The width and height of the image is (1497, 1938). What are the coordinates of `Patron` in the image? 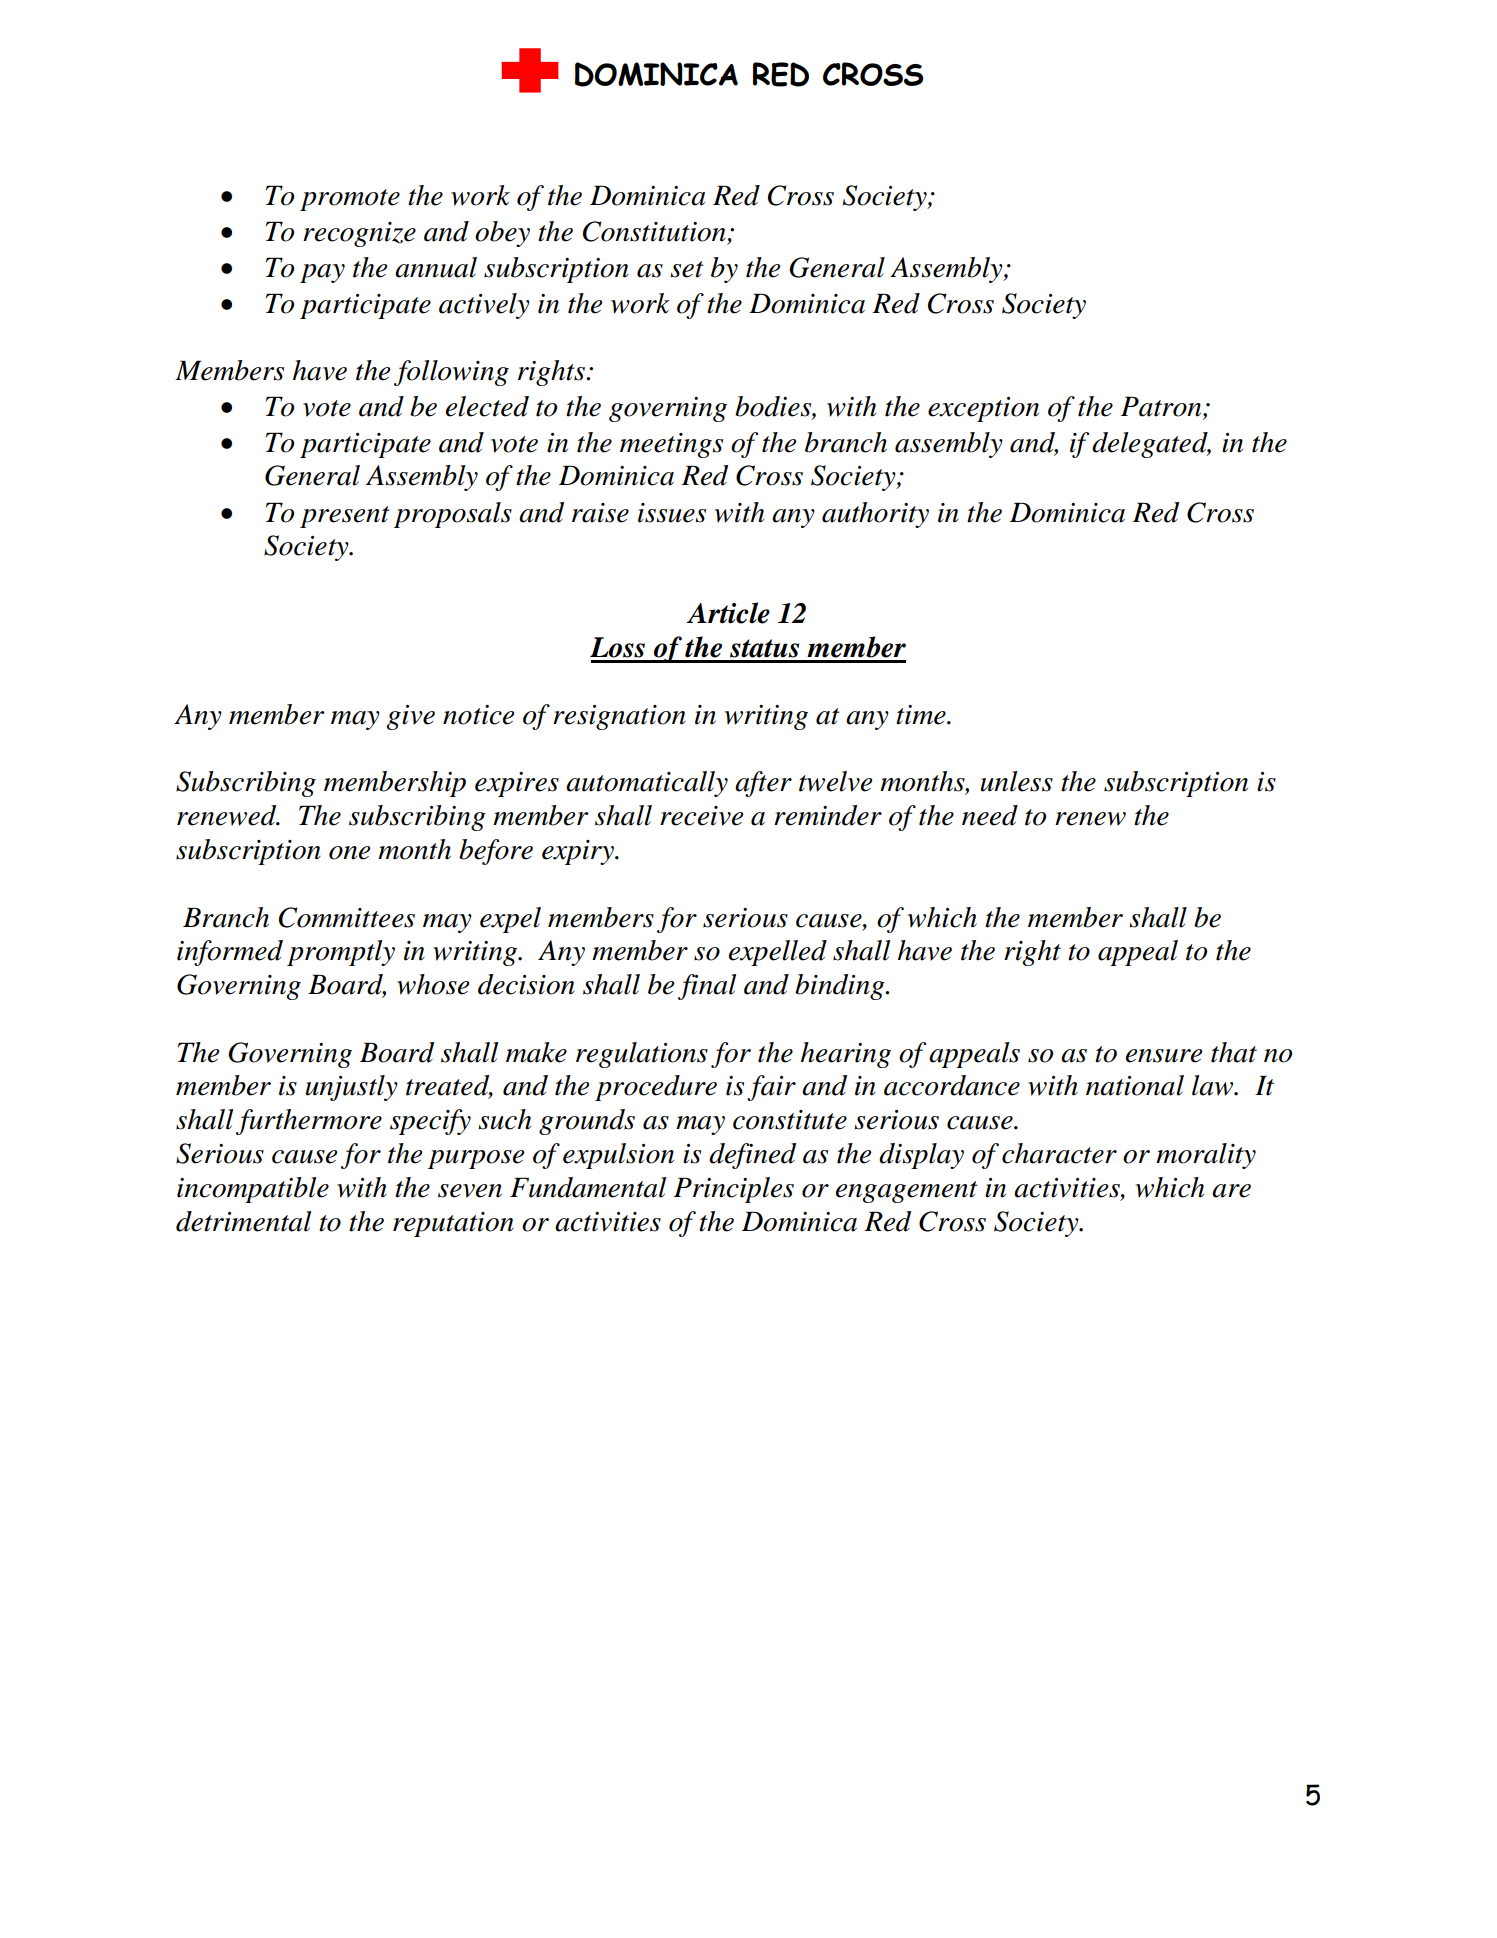 It's located at (1162, 407).
